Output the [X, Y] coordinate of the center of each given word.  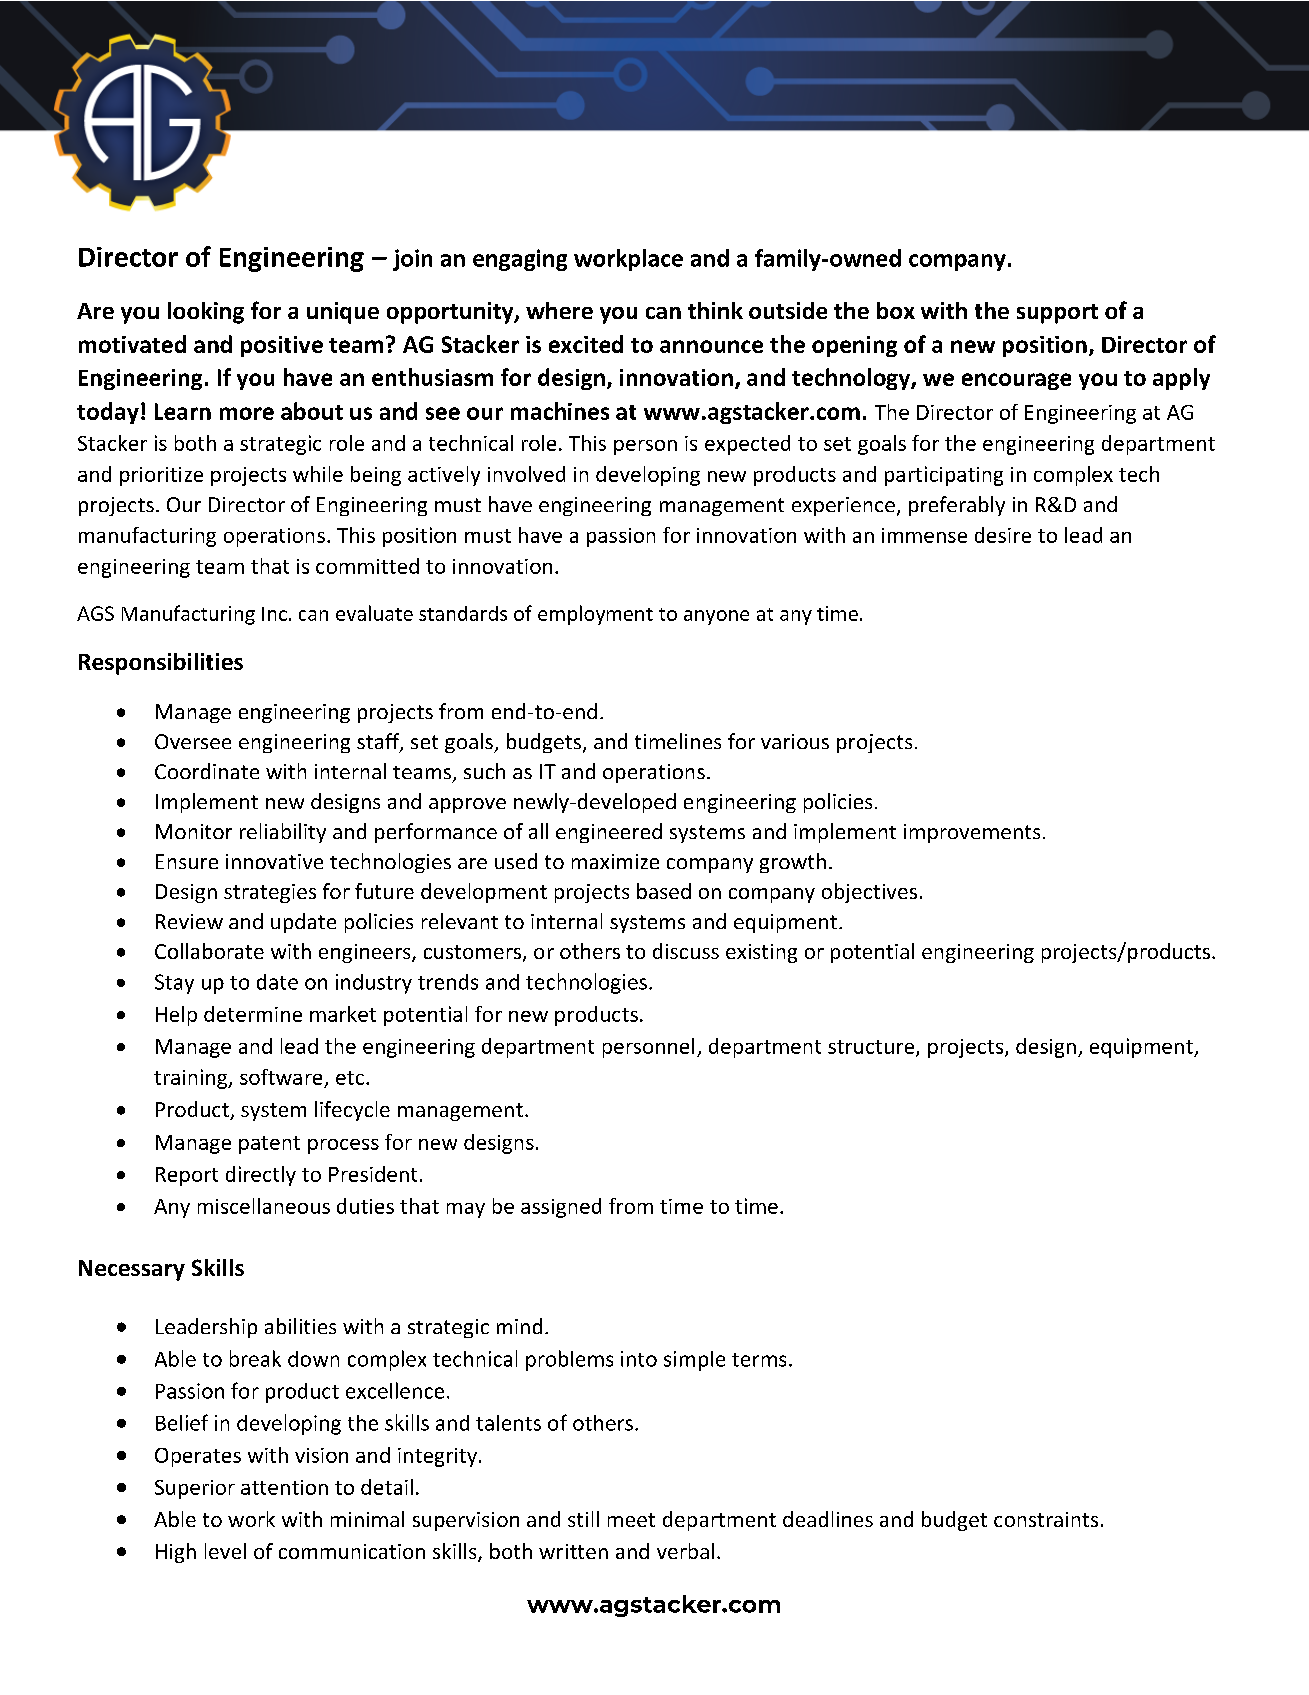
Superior [195, 1489]
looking [206, 313]
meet [631, 1520]
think [715, 310]
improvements [972, 833]
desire [1003, 535]
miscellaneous [264, 1206]
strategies [270, 893]
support [1057, 314]
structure [871, 1047]
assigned [561, 1208]
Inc [274, 614]
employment [595, 615]
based [664, 891]
